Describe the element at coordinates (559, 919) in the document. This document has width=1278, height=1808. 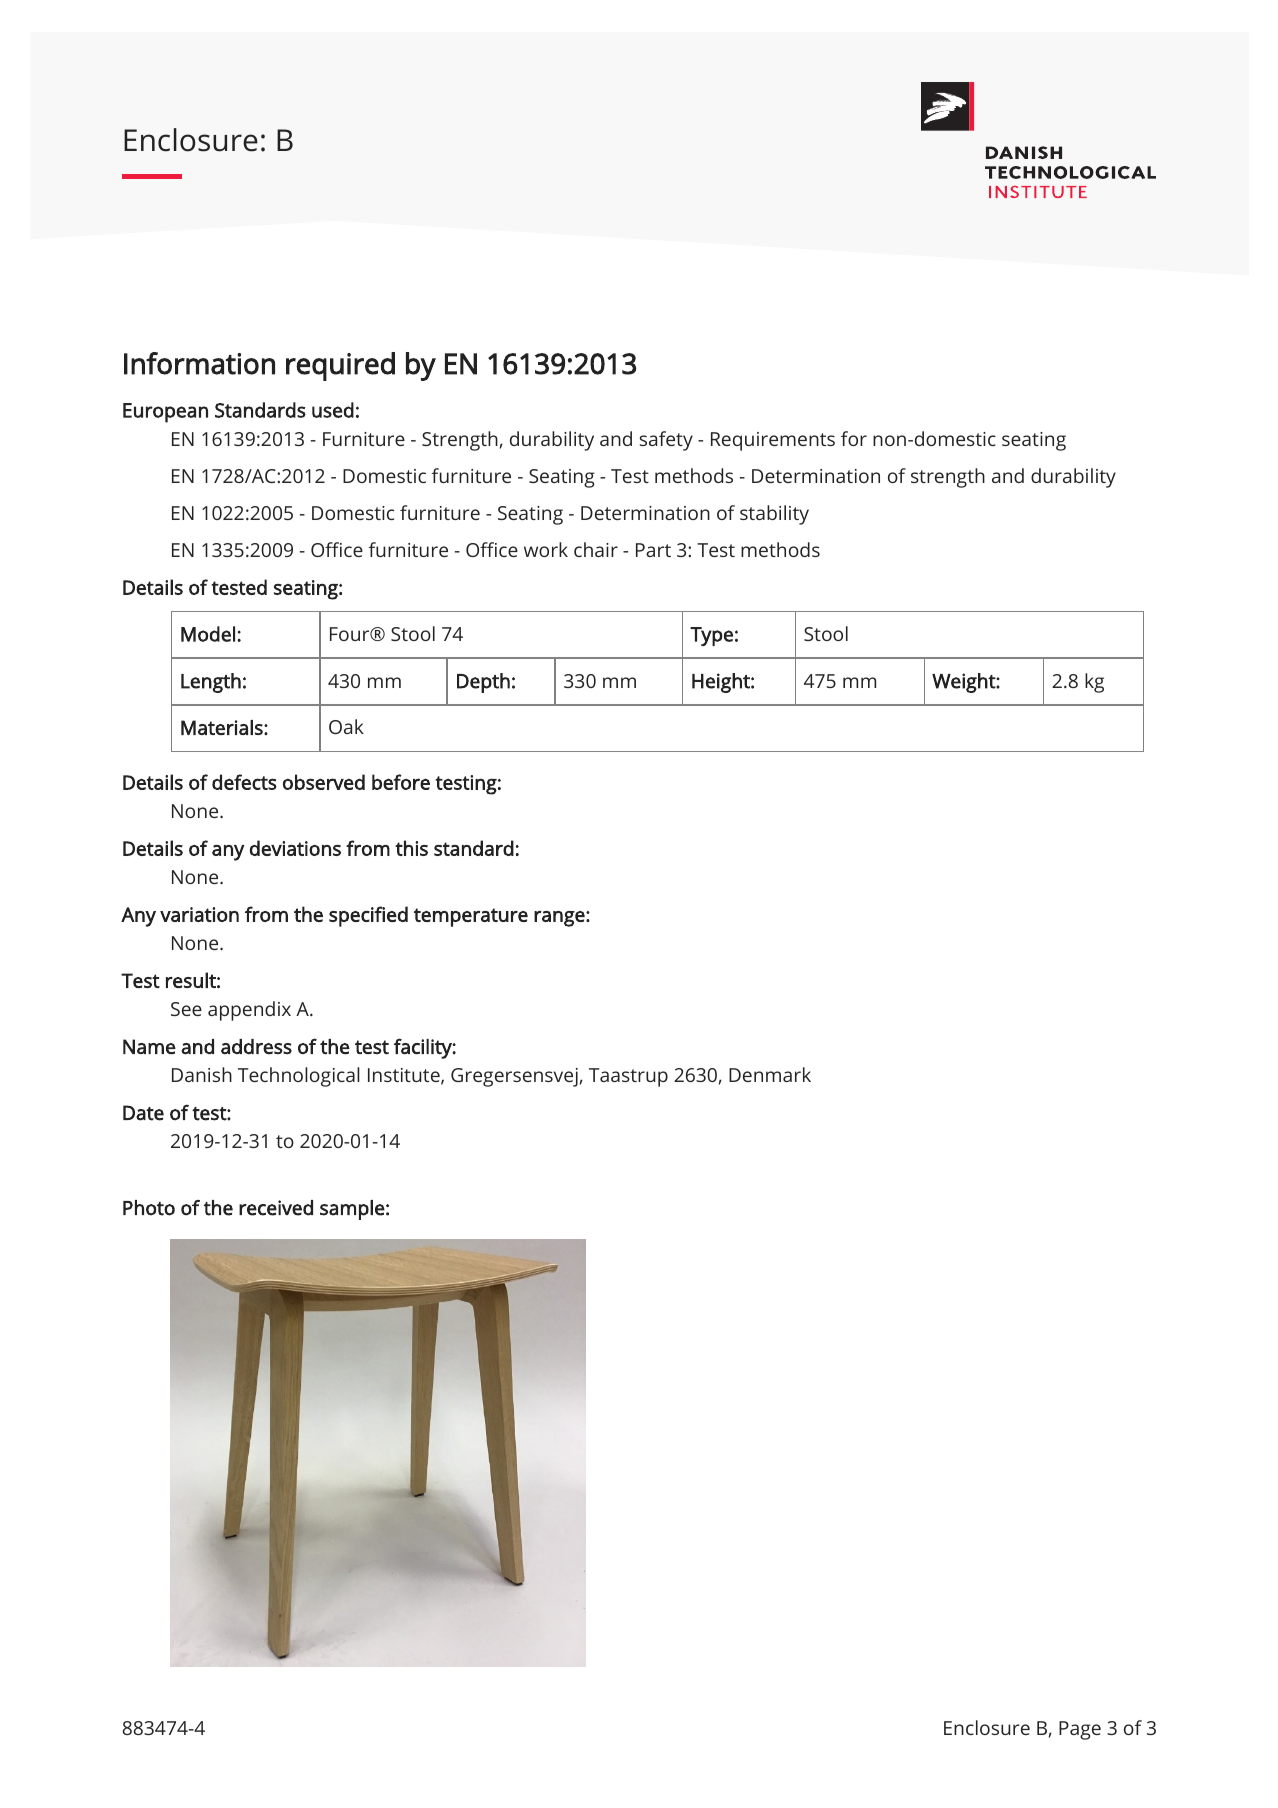
I see `range` at that location.
